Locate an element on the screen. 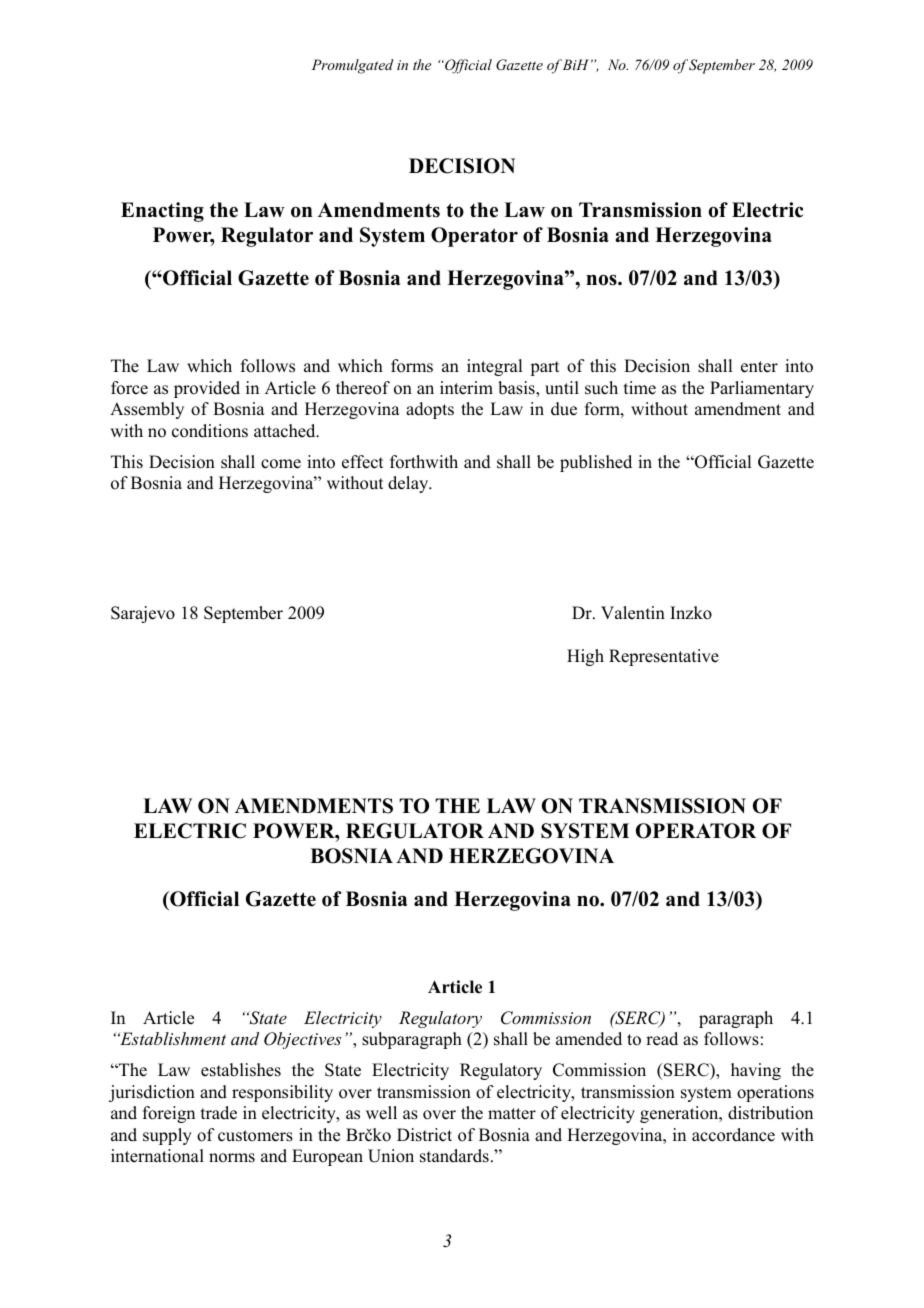 This screenshot has height=1308, width=924. Promulgated is located at coordinates (353, 66).
